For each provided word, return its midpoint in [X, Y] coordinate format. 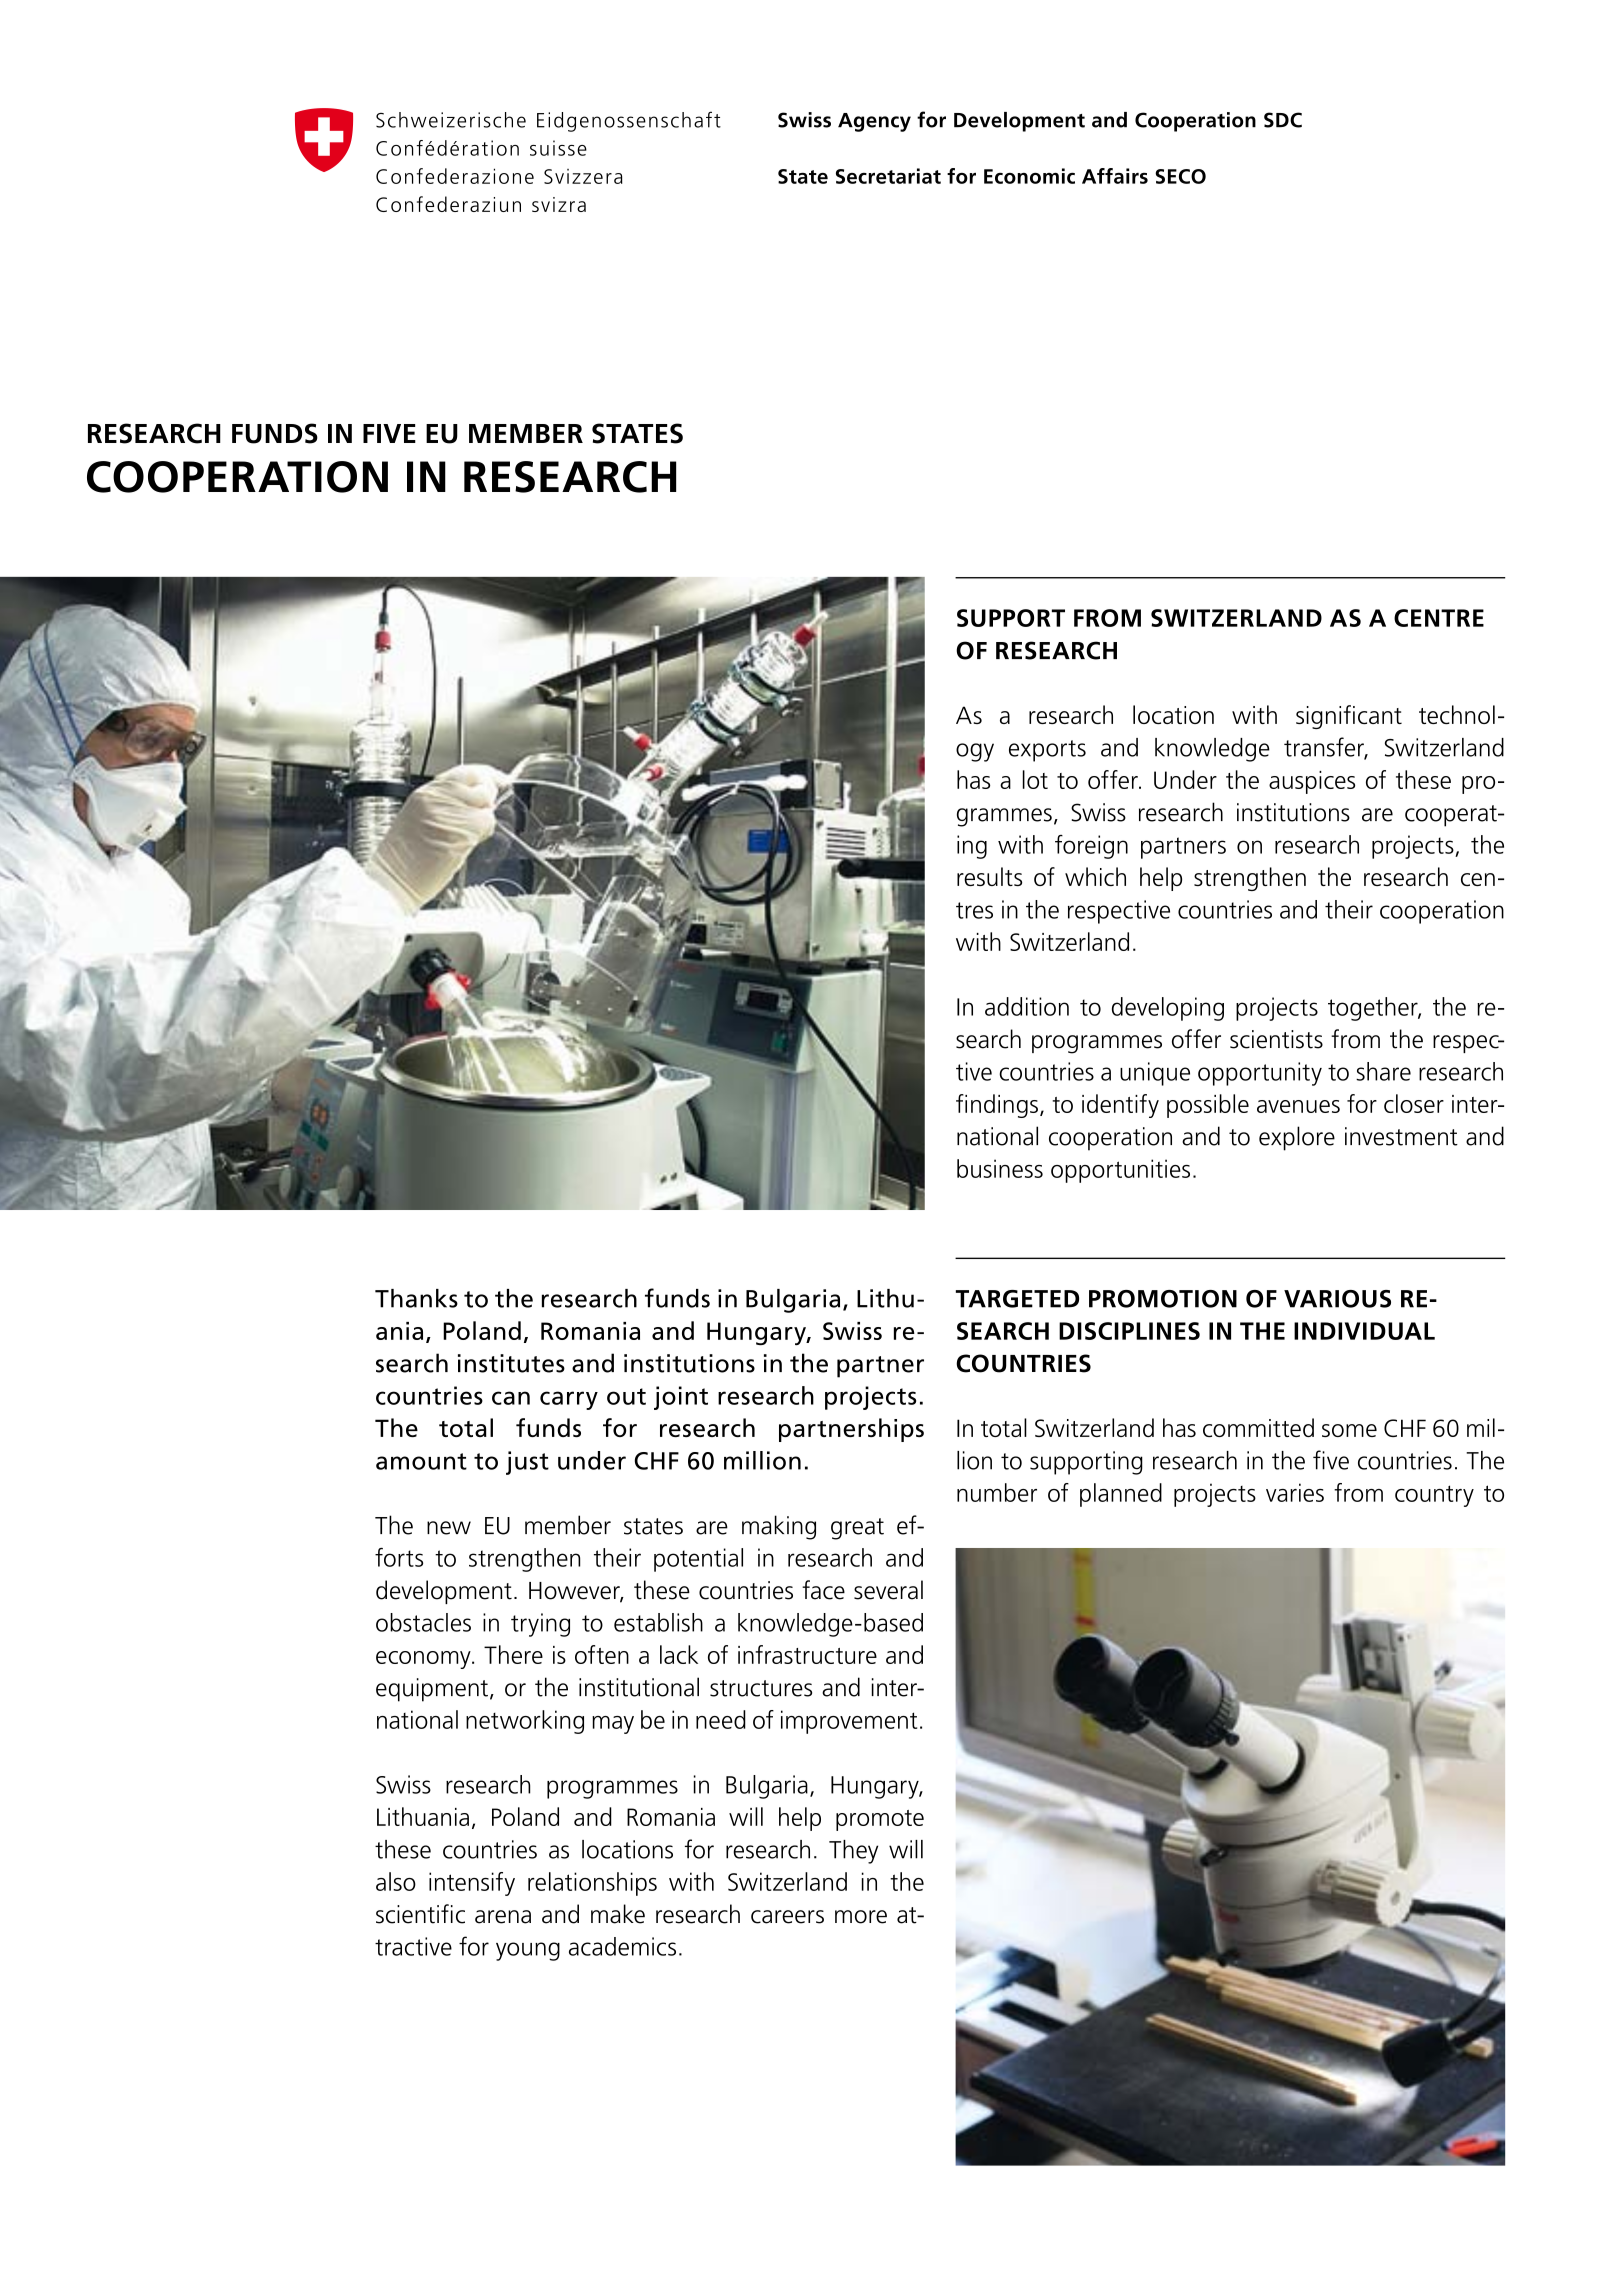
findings [997, 1106]
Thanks [416, 1298]
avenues [1298, 1106]
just [527, 1463]
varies [1295, 1492]
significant [1349, 717]
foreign [1091, 847]
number [997, 1492]
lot [1035, 779]
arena [503, 1917]
